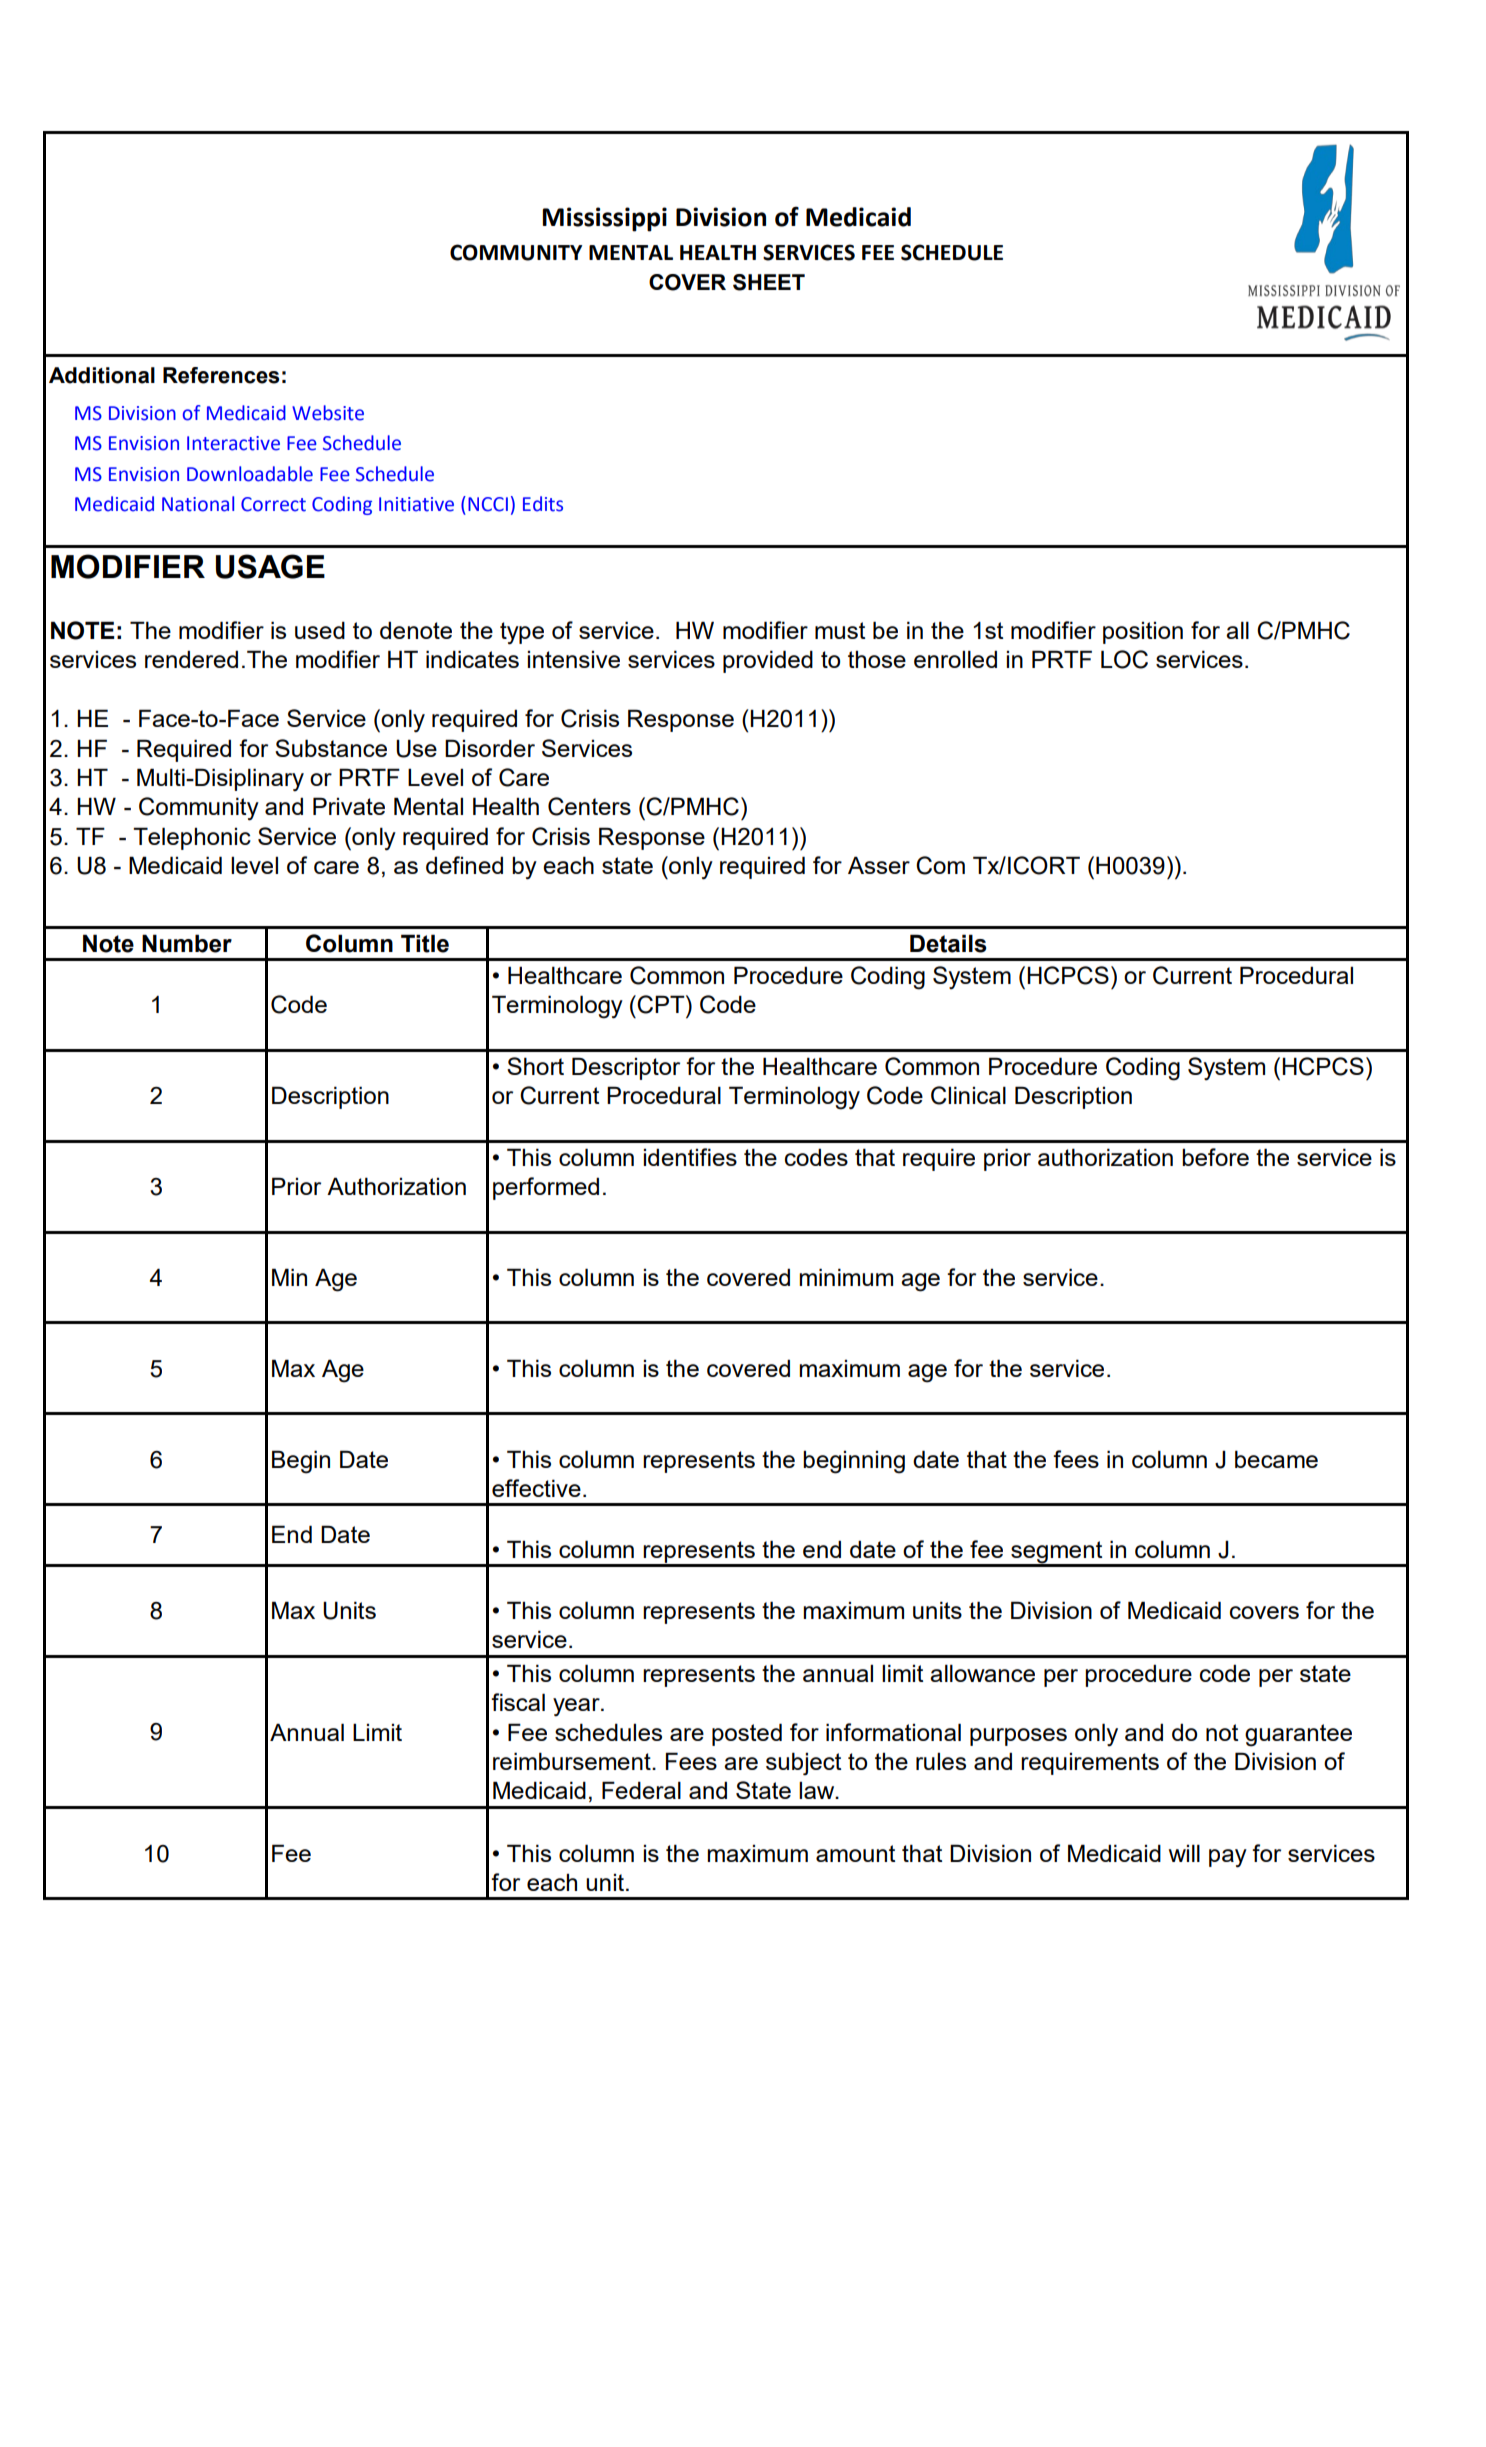 This screenshot has height=2447, width=1486. I want to click on SHEET, so click(769, 282).
